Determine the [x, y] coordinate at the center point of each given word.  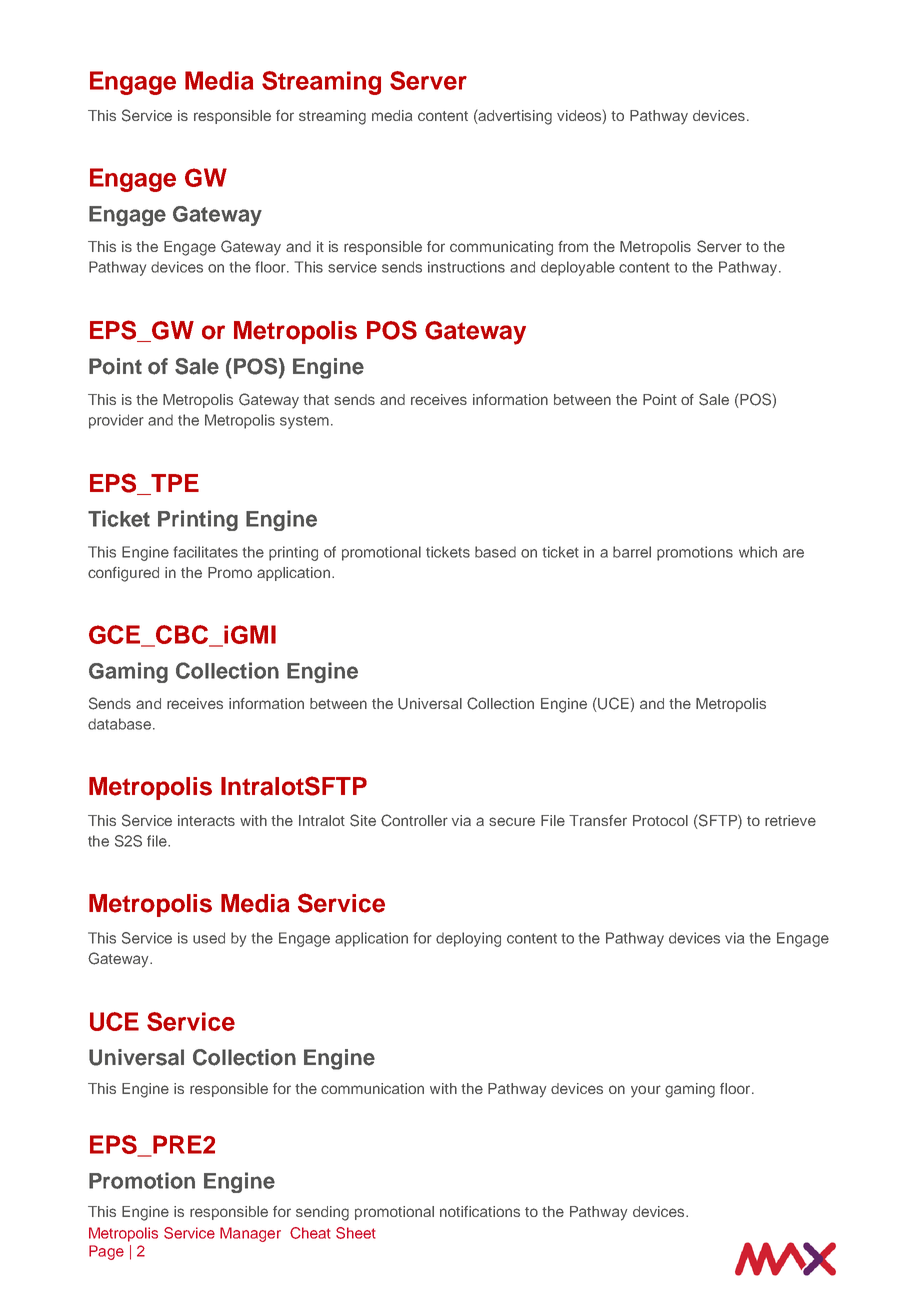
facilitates [205, 552]
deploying [468, 939]
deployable [578, 268]
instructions [466, 267]
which [758, 552]
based [495, 552]
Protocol [660, 820]
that [316, 399]
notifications [480, 1211]
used [209, 938]
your [646, 1091]
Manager [250, 1234]
